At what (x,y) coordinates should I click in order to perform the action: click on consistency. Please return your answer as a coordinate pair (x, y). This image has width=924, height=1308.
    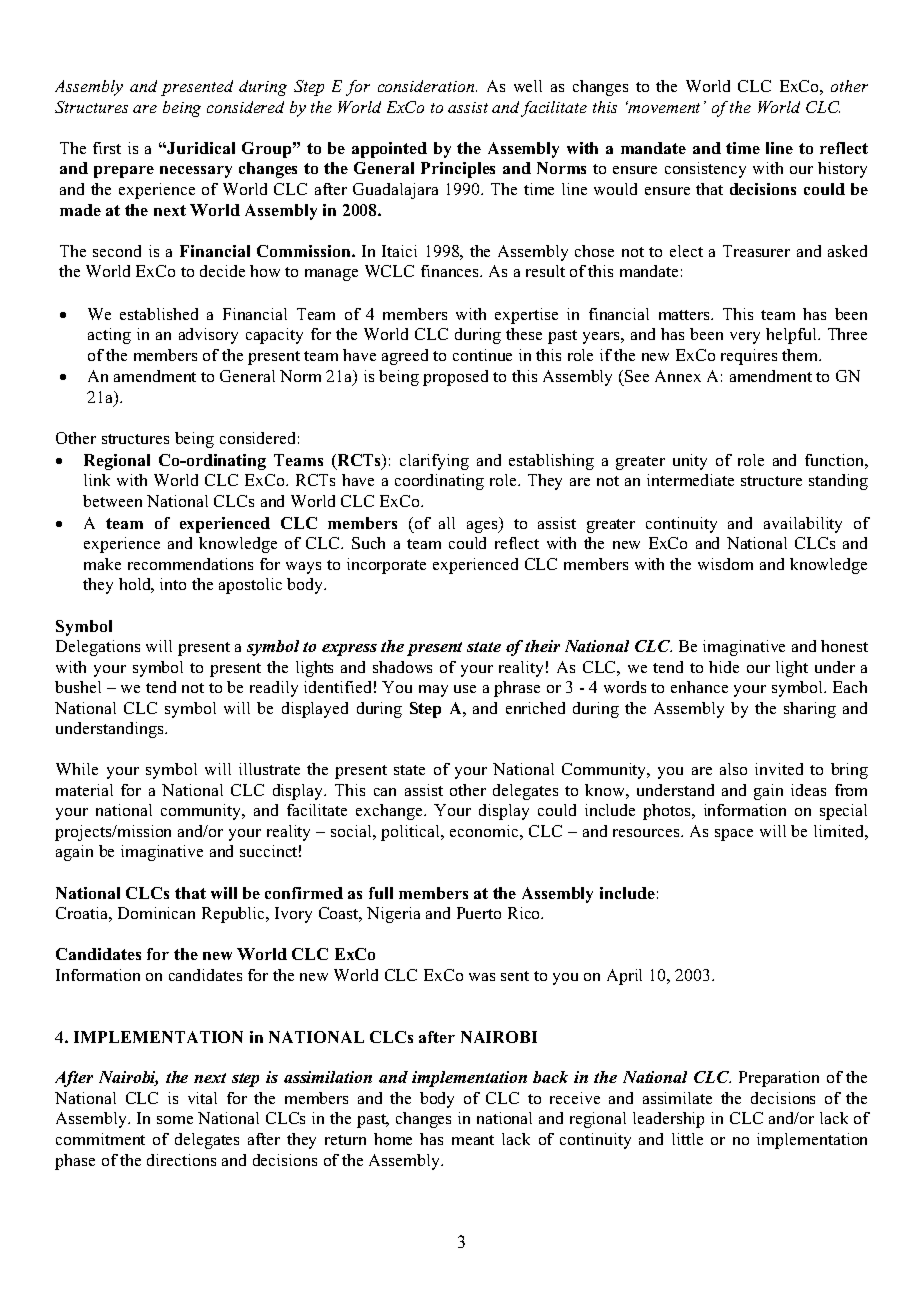
    Looking at the image, I should click on (705, 170).
